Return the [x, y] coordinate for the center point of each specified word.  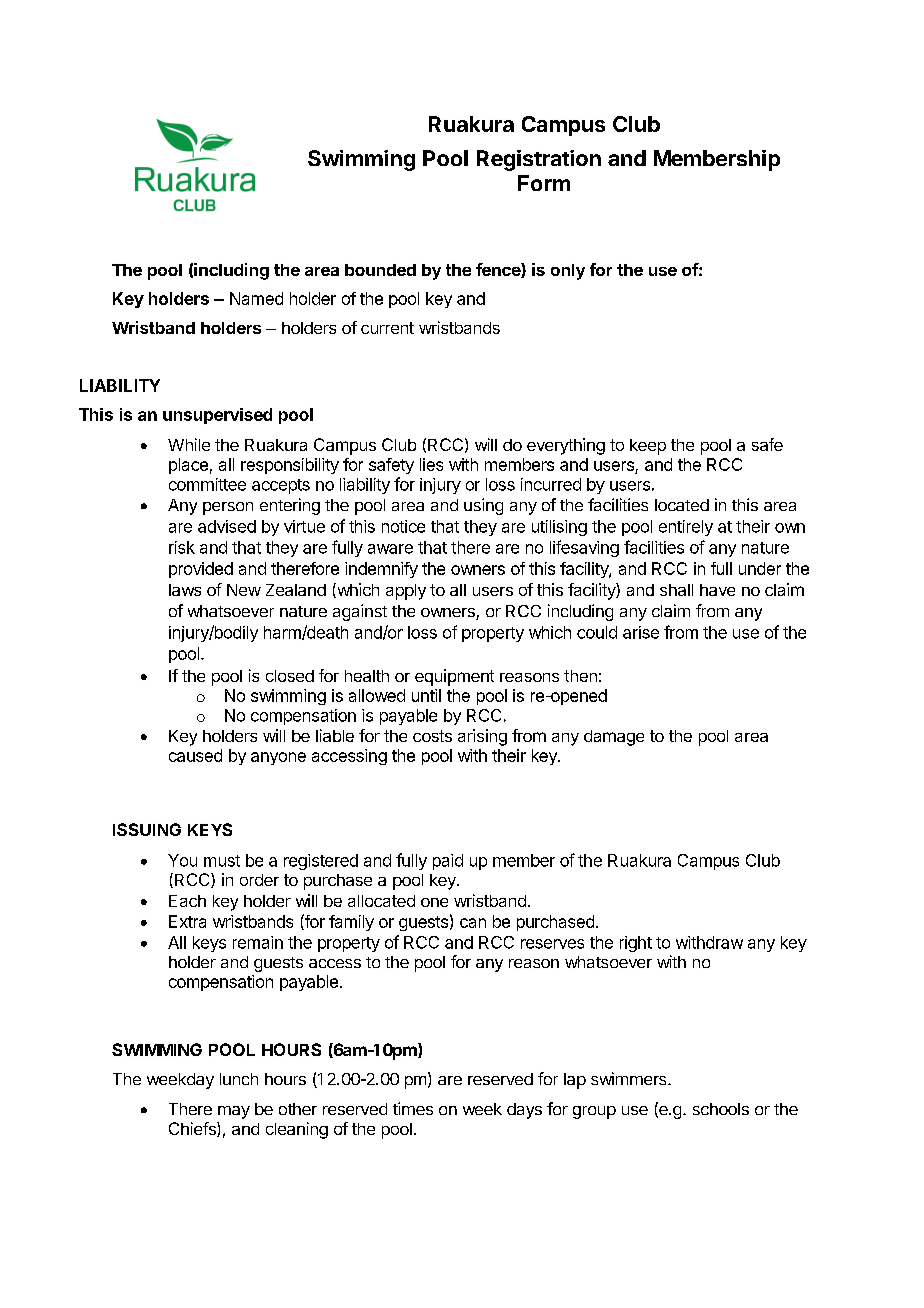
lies [431, 464]
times [413, 1108]
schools [721, 1109]
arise [641, 632]
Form [544, 183]
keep [648, 447]
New [244, 590]
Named [256, 298]
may [234, 1112]
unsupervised [217, 416]
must [222, 861]
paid [448, 862]
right [636, 944]
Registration [539, 160]
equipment [454, 677]
